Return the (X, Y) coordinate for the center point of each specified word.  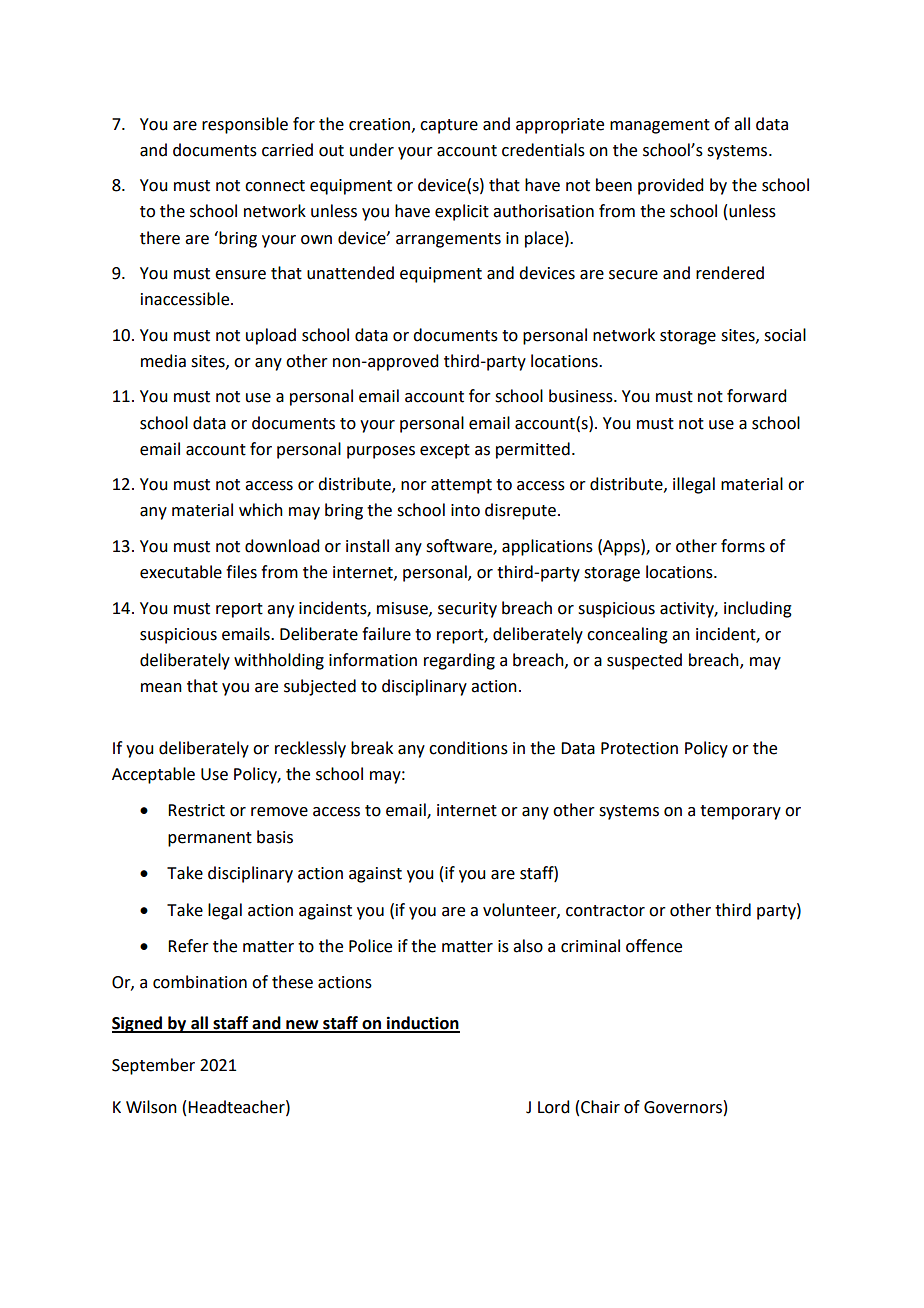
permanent (210, 839)
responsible (245, 125)
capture (449, 126)
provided (670, 186)
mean (161, 688)
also (528, 946)
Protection (639, 748)
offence (654, 946)
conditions (468, 748)
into (465, 510)
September (153, 1066)
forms (743, 546)
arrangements (448, 240)
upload (271, 336)
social (785, 335)
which (261, 510)
